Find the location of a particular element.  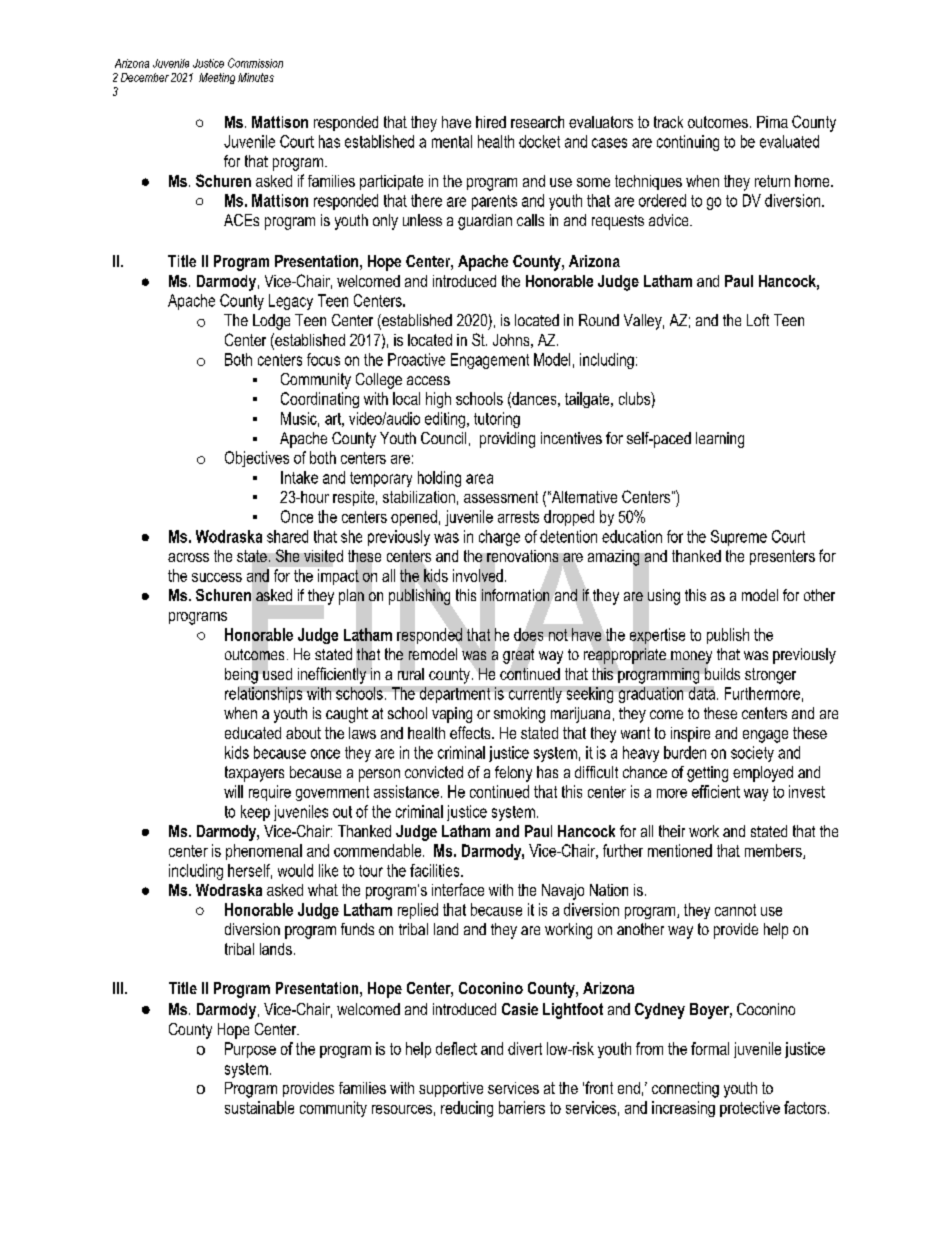

Supreme is located at coordinates (739, 538).
